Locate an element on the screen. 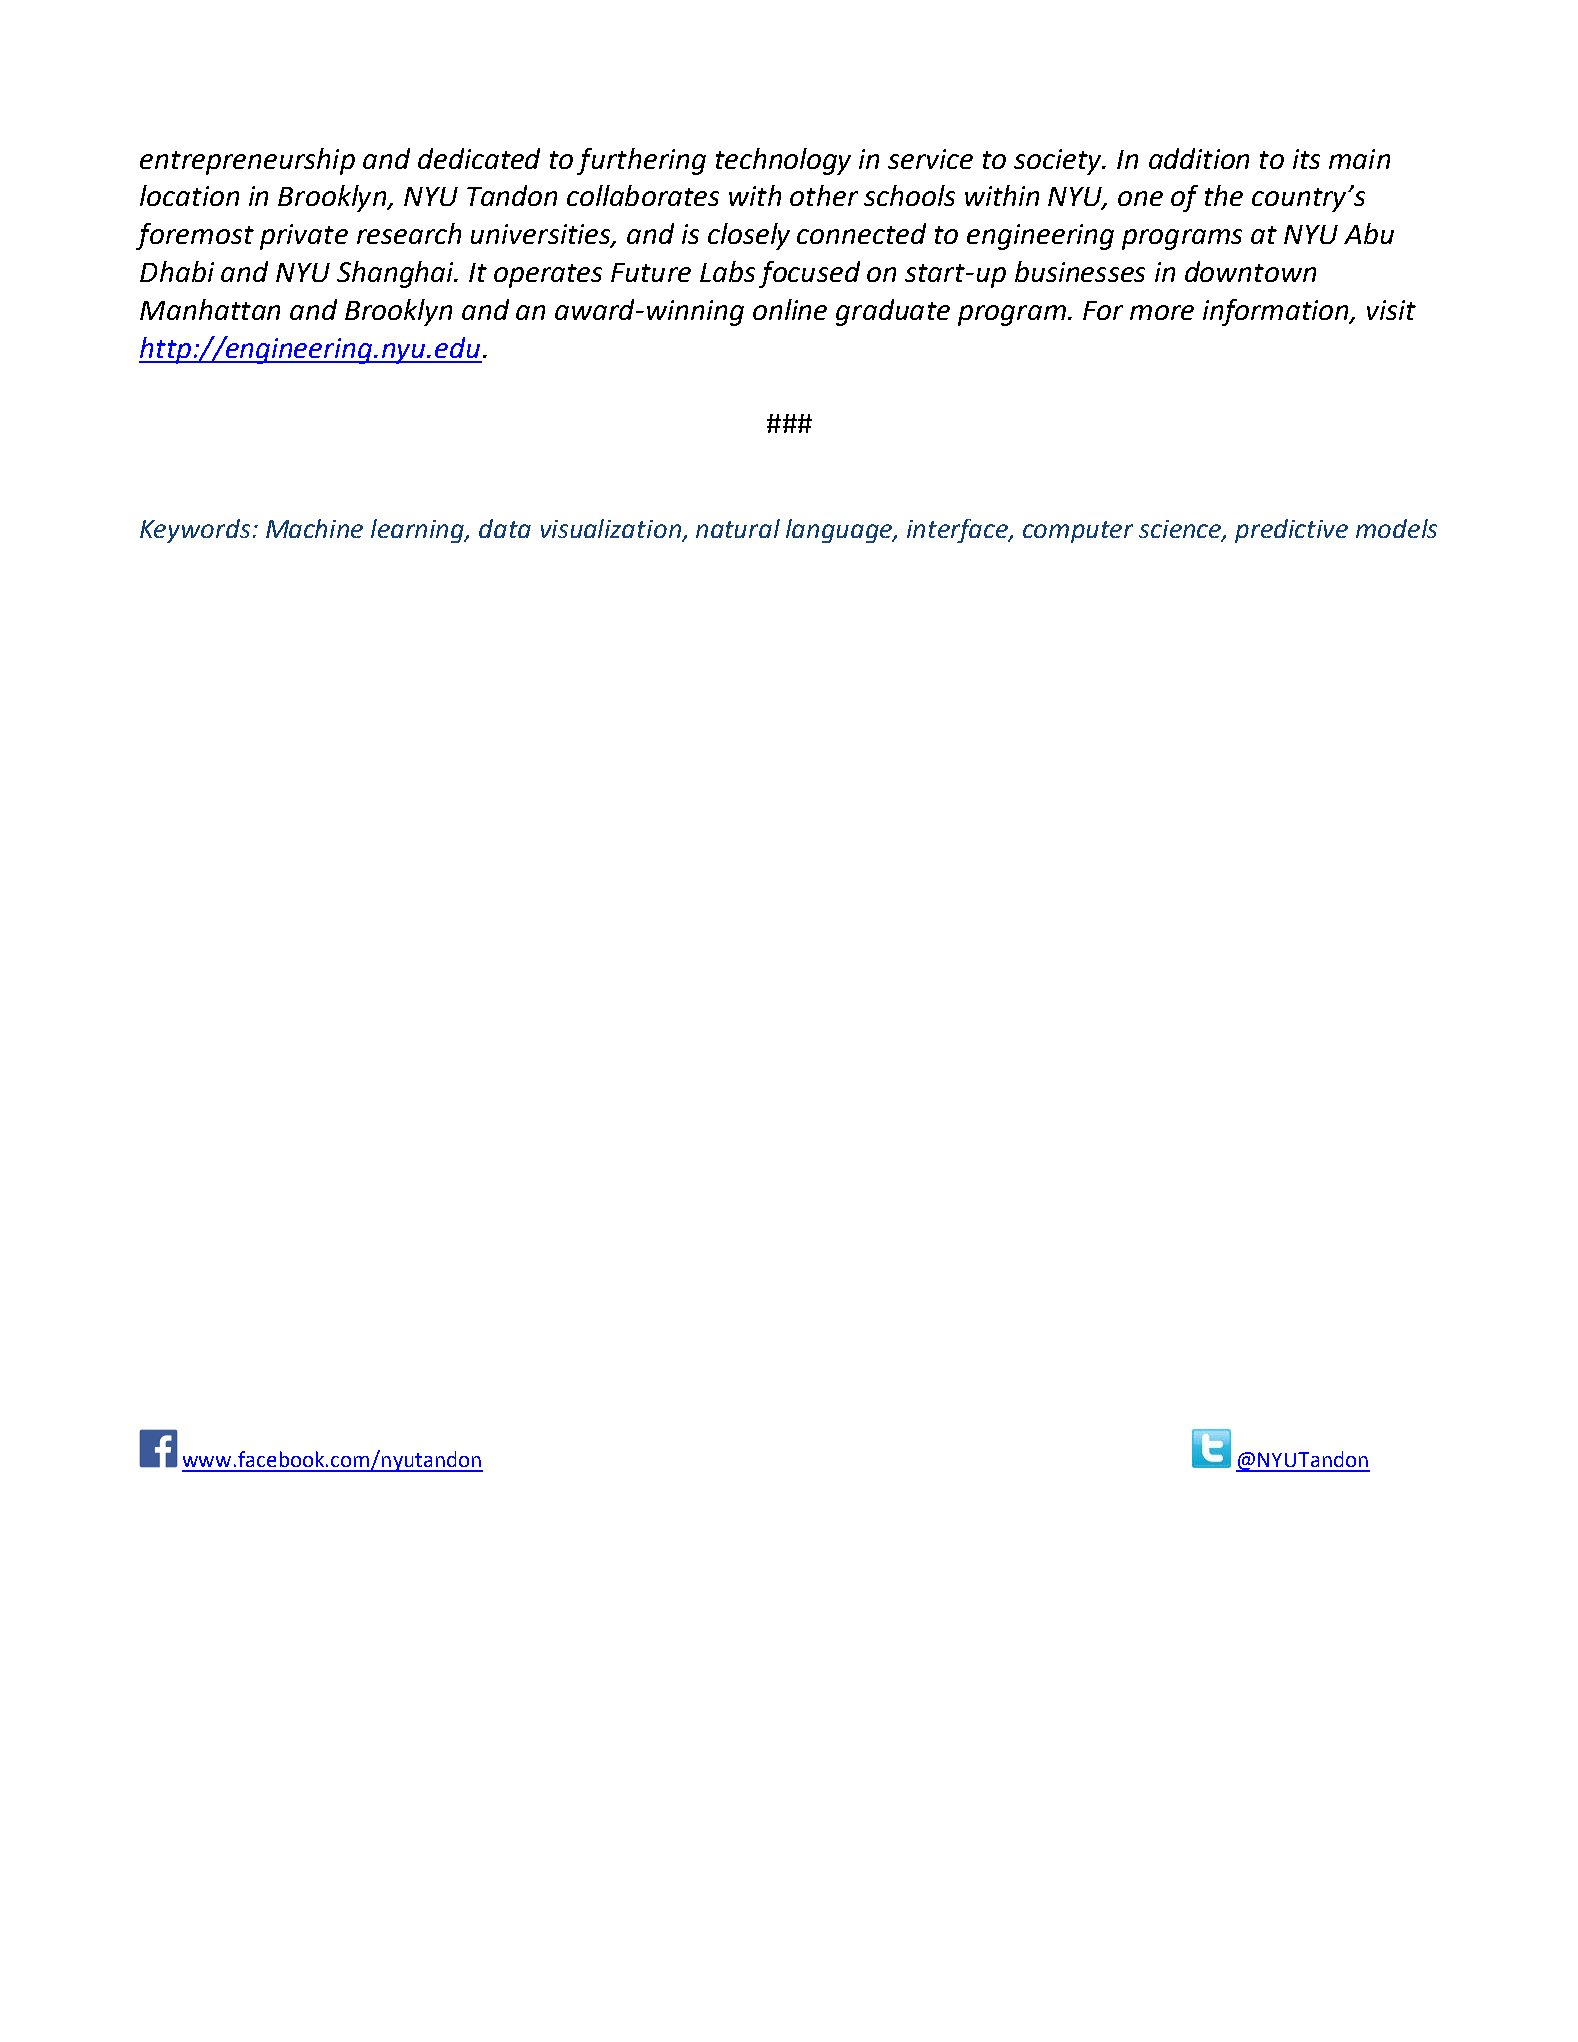  information is located at coordinates (1277, 312).
